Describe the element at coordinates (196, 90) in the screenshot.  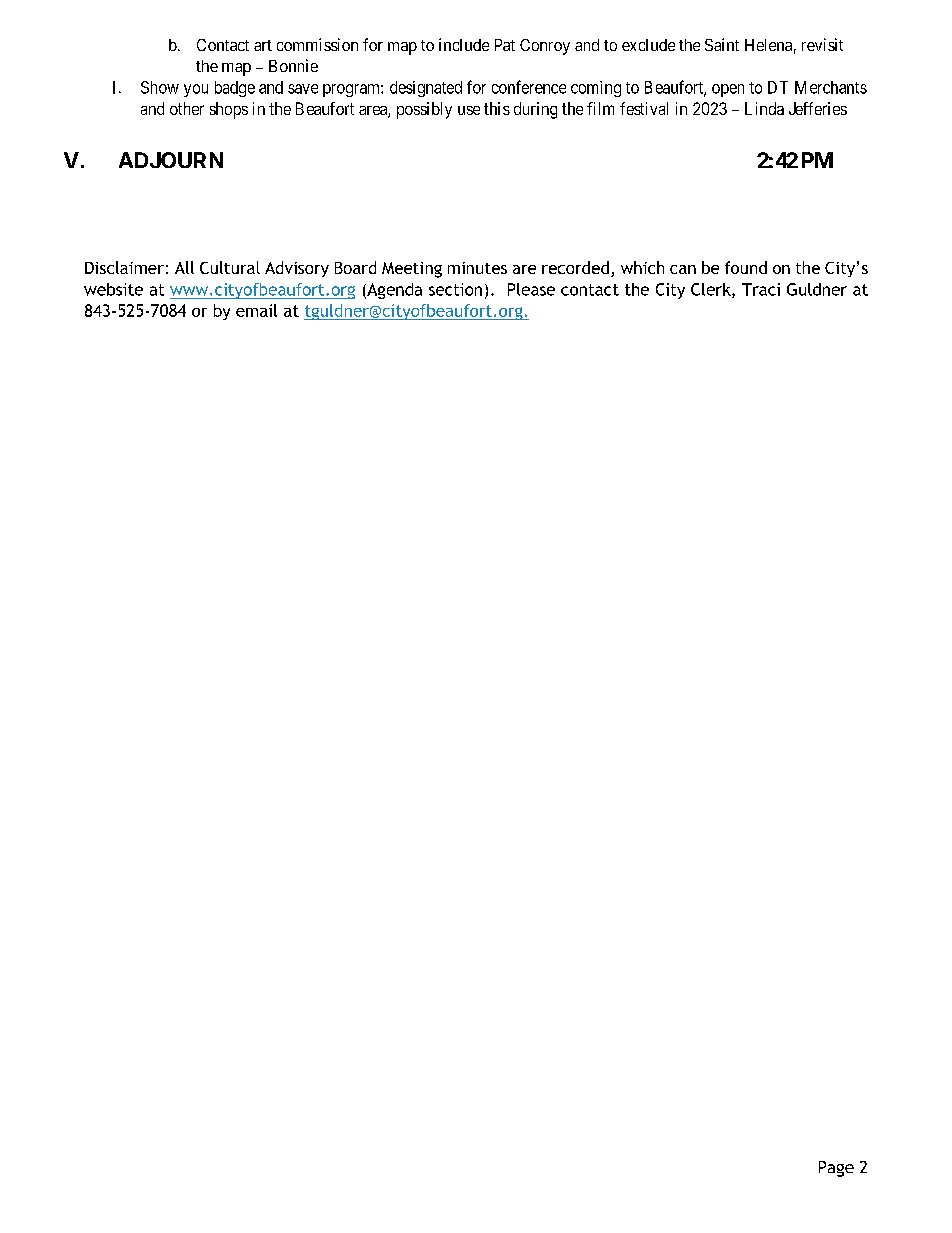
I see `you` at that location.
